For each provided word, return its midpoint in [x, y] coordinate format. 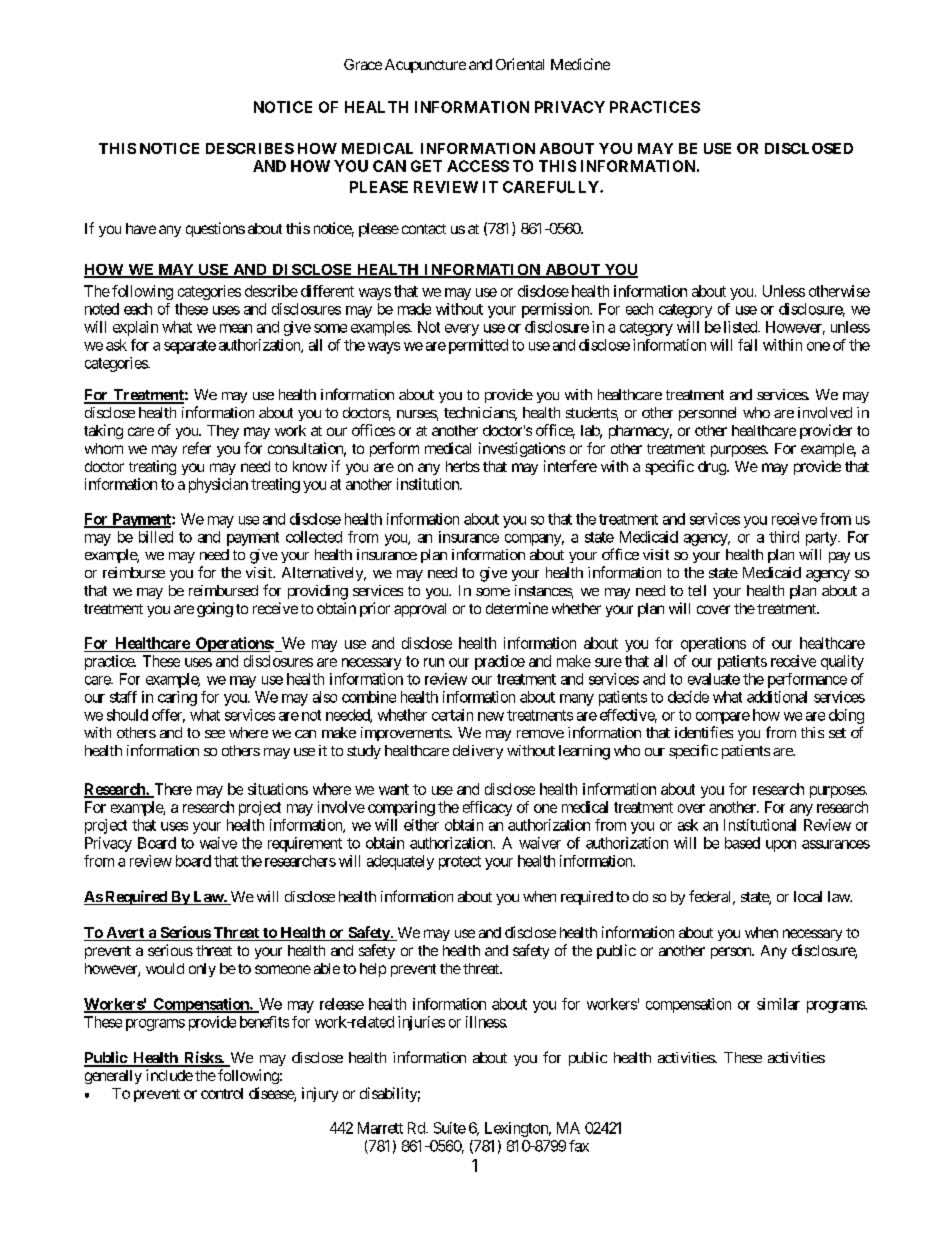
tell [697, 590]
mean [236, 328]
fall [747, 345]
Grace [363, 64]
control [222, 1093]
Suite [450, 1128]
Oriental [520, 64]
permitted [478, 346]
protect [460, 863]
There [172, 790]
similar [778, 1004]
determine [517, 608]
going [215, 609]
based [742, 843]
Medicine [580, 64]
